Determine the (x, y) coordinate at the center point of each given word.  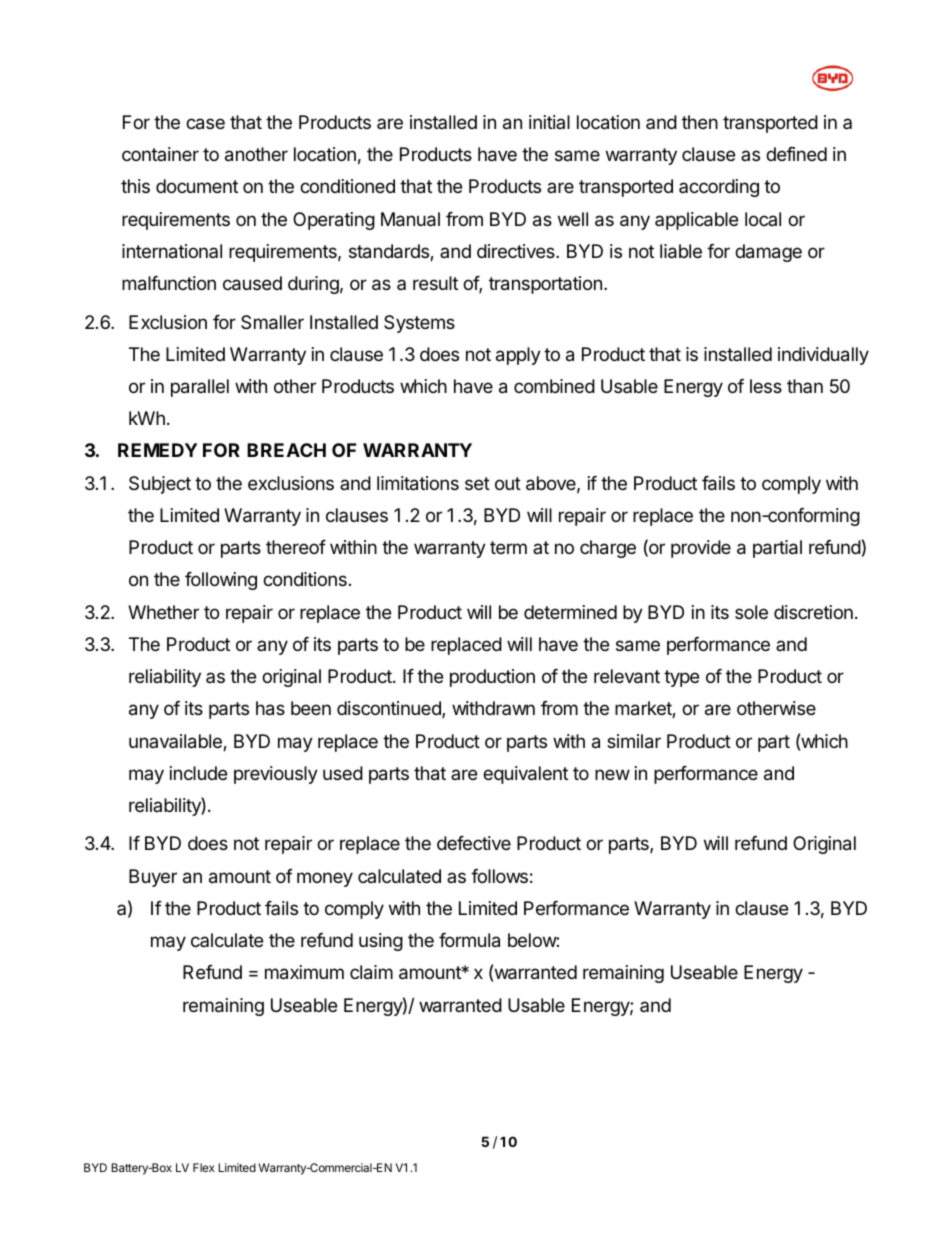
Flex (204, 1167)
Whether (163, 612)
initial (549, 122)
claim (371, 972)
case (205, 124)
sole (751, 612)
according (719, 188)
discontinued (390, 709)
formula (469, 940)
